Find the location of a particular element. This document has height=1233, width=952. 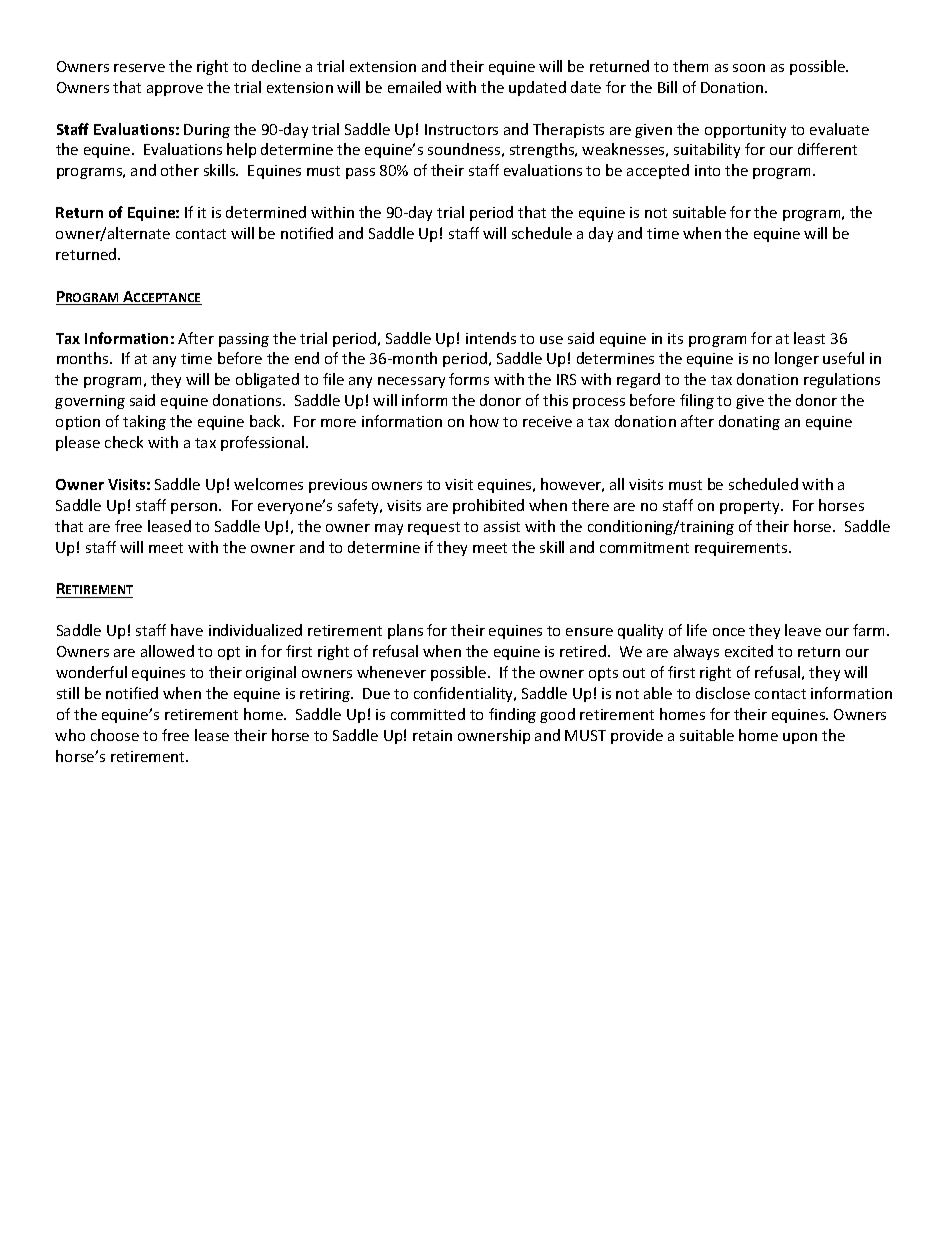

choose is located at coordinates (115, 735).
